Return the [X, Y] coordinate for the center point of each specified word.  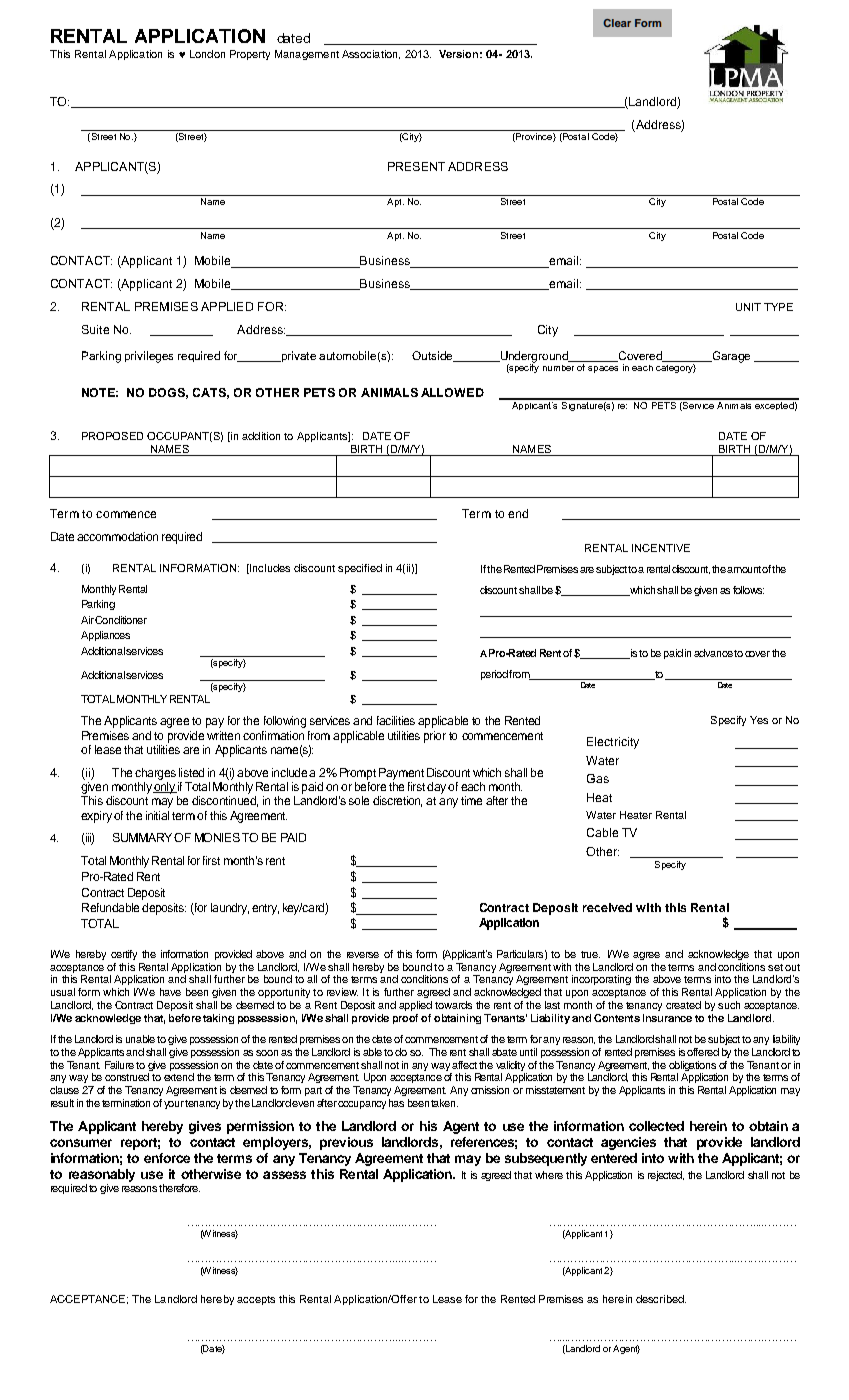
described [661, 1299]
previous [346, 1143]
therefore [179, 1188]
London [207, 54]
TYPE [778, 307]
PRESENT [416, 166]
